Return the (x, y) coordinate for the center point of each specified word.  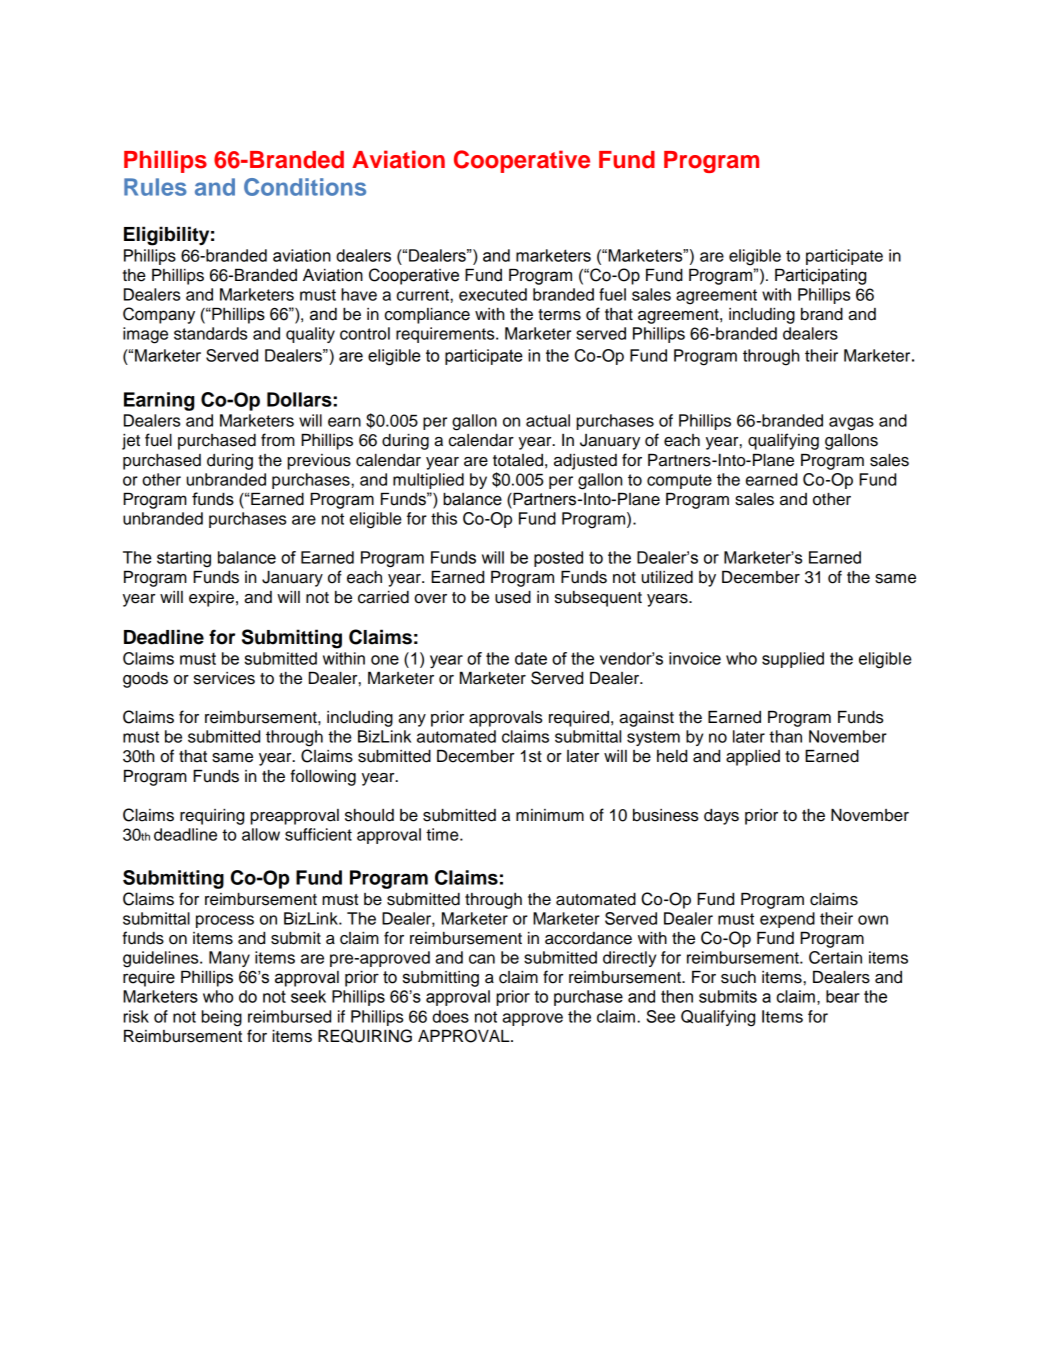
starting (184, 559)
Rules (155, 187)
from (278, 440)
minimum (550, 815)
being (221, 1018)
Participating (820, 277)
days (721, 817)
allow (261, 834)
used (513, 597)
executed (493, 294)
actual (548, 420)
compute (679, 481)
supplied (793, 660)
